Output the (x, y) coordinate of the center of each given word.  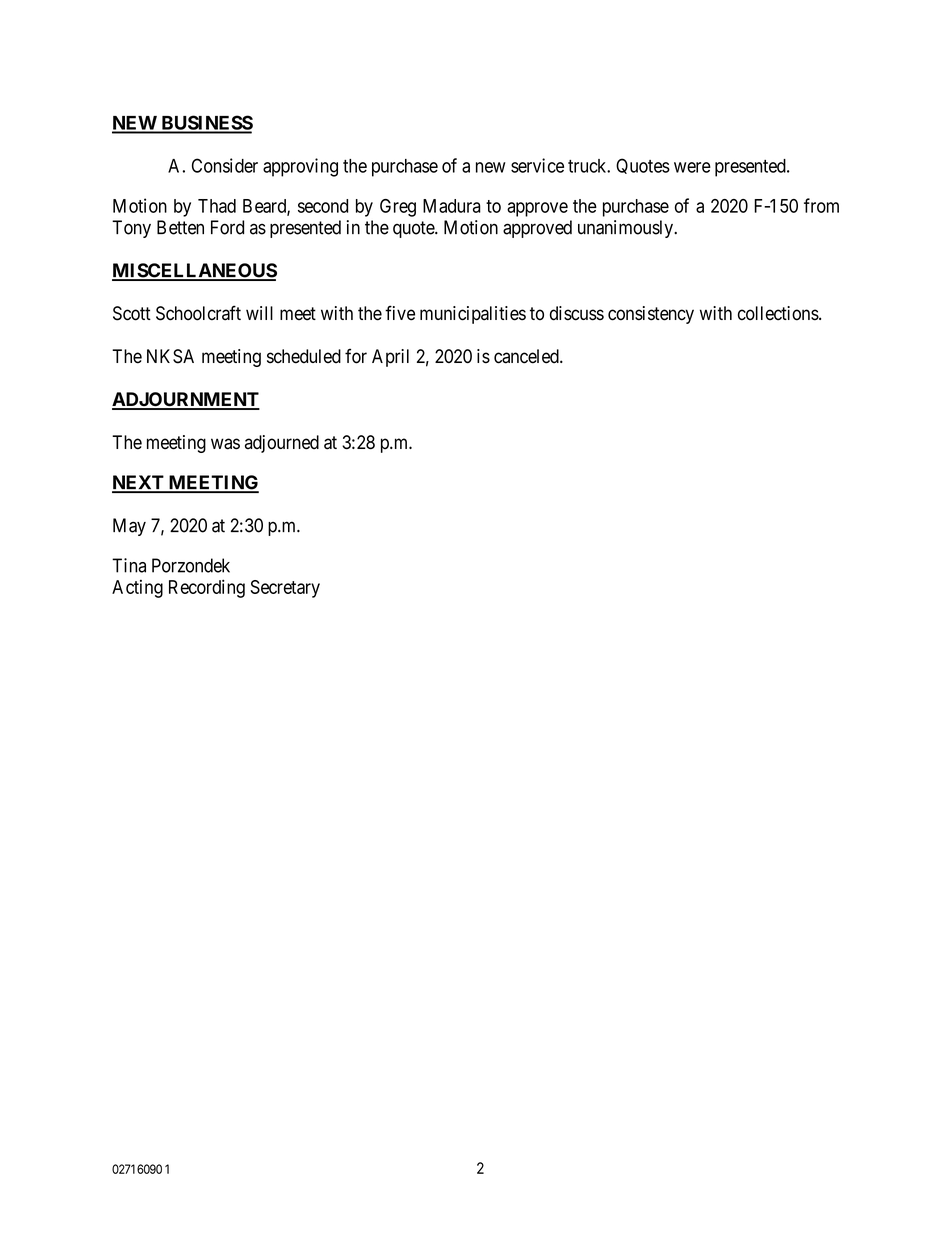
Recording (207, 588)
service (537, 165)
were (692, 167)
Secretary (285, 589)
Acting (137, 589)
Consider (225, 165)
